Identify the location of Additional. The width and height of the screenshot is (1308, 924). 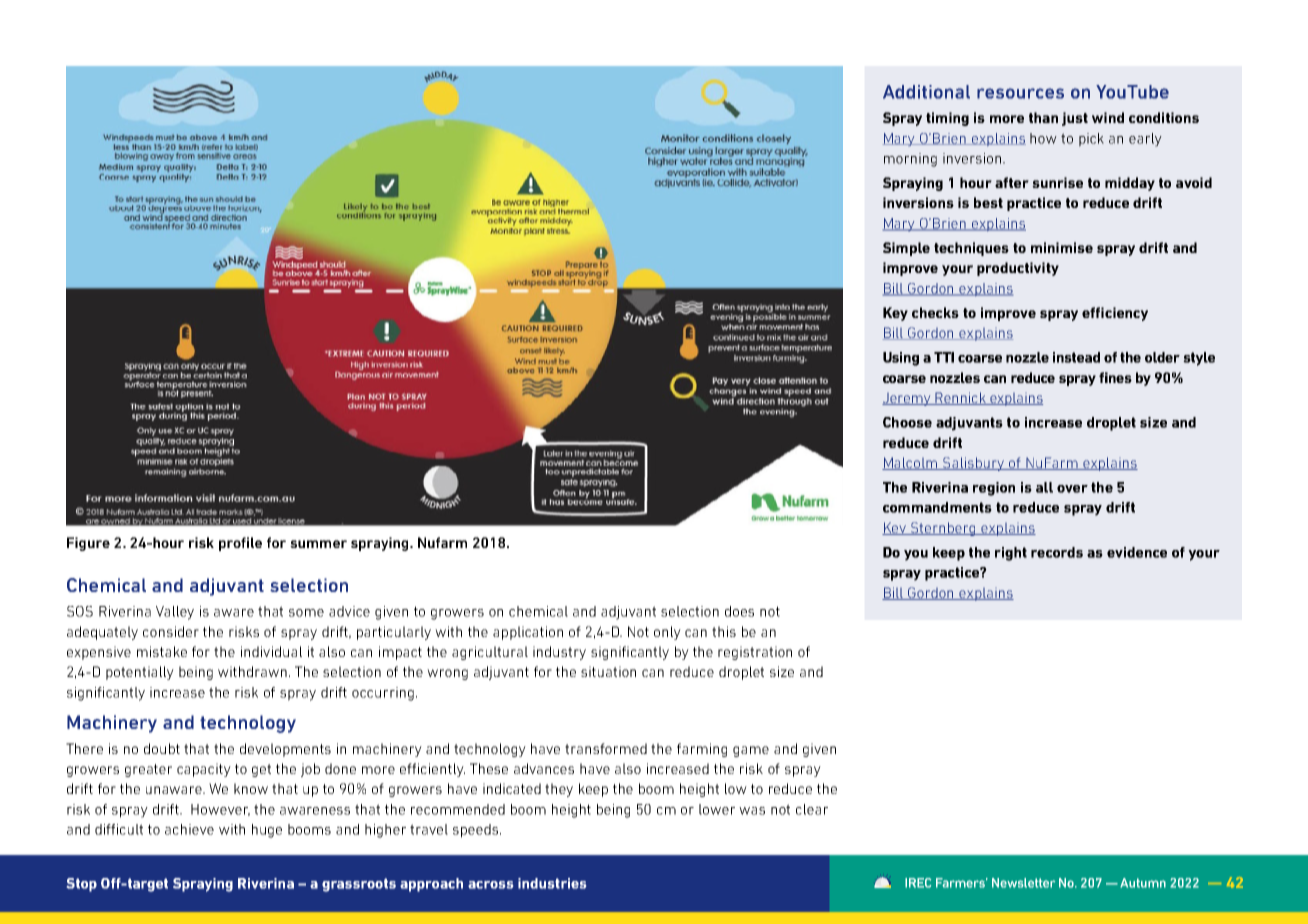
(926, 92).
